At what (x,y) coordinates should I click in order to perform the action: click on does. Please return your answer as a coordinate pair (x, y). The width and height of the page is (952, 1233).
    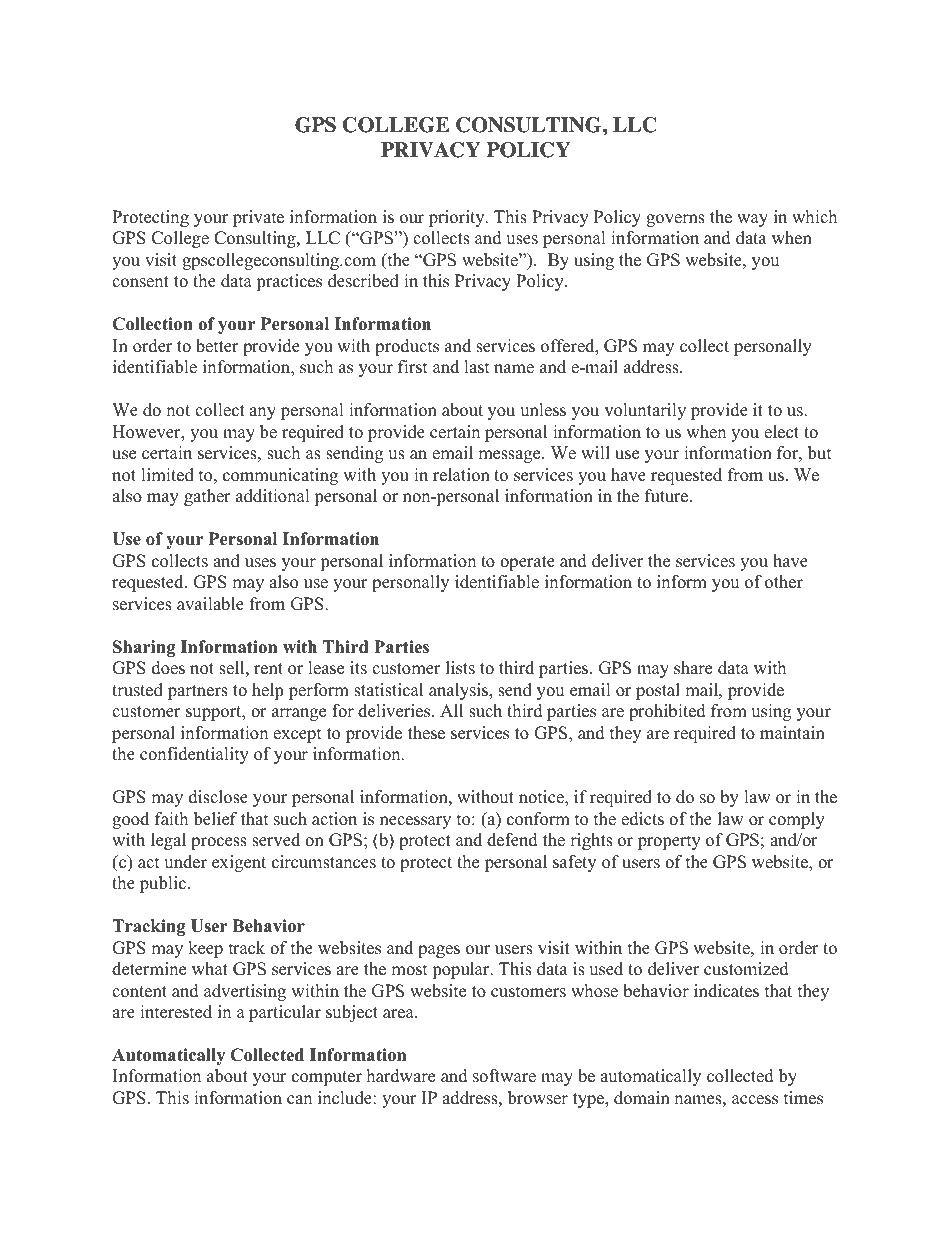
    Looking at the image, I should click on (168, 668).
